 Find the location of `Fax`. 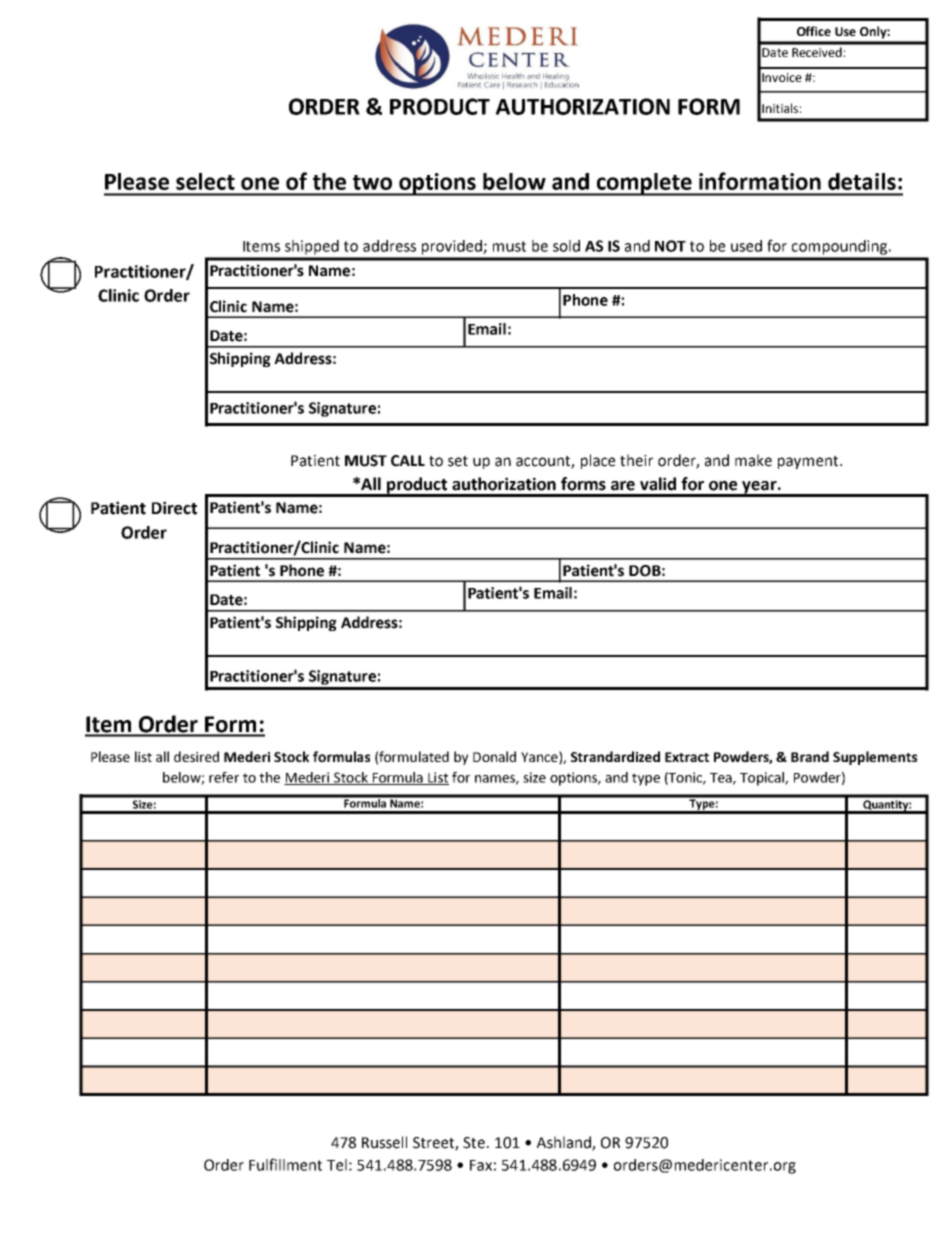

Fax is located at coordinates (481, 1165).
